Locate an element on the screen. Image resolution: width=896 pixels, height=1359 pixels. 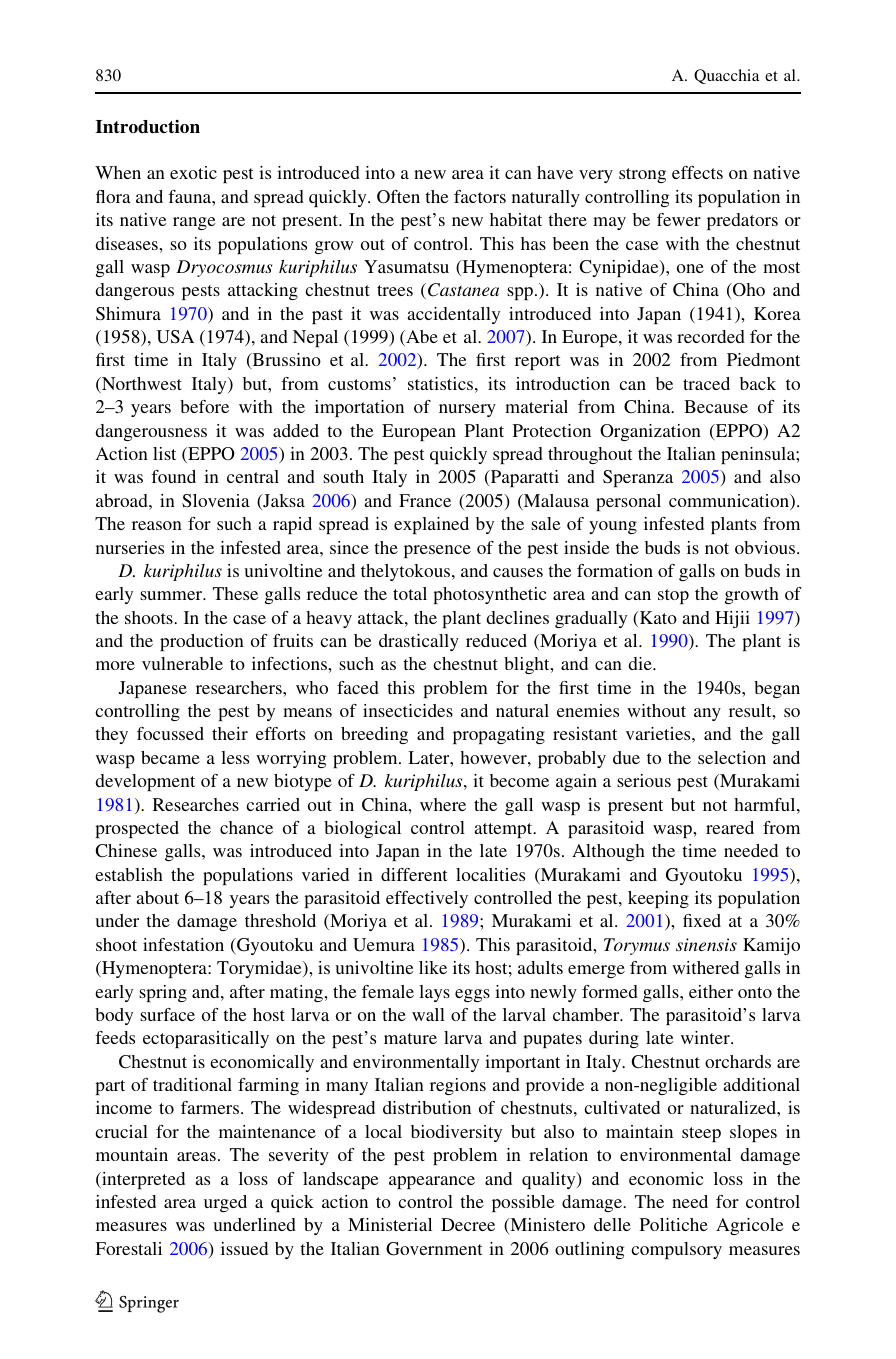
list is located at coordinates (164, 453).
